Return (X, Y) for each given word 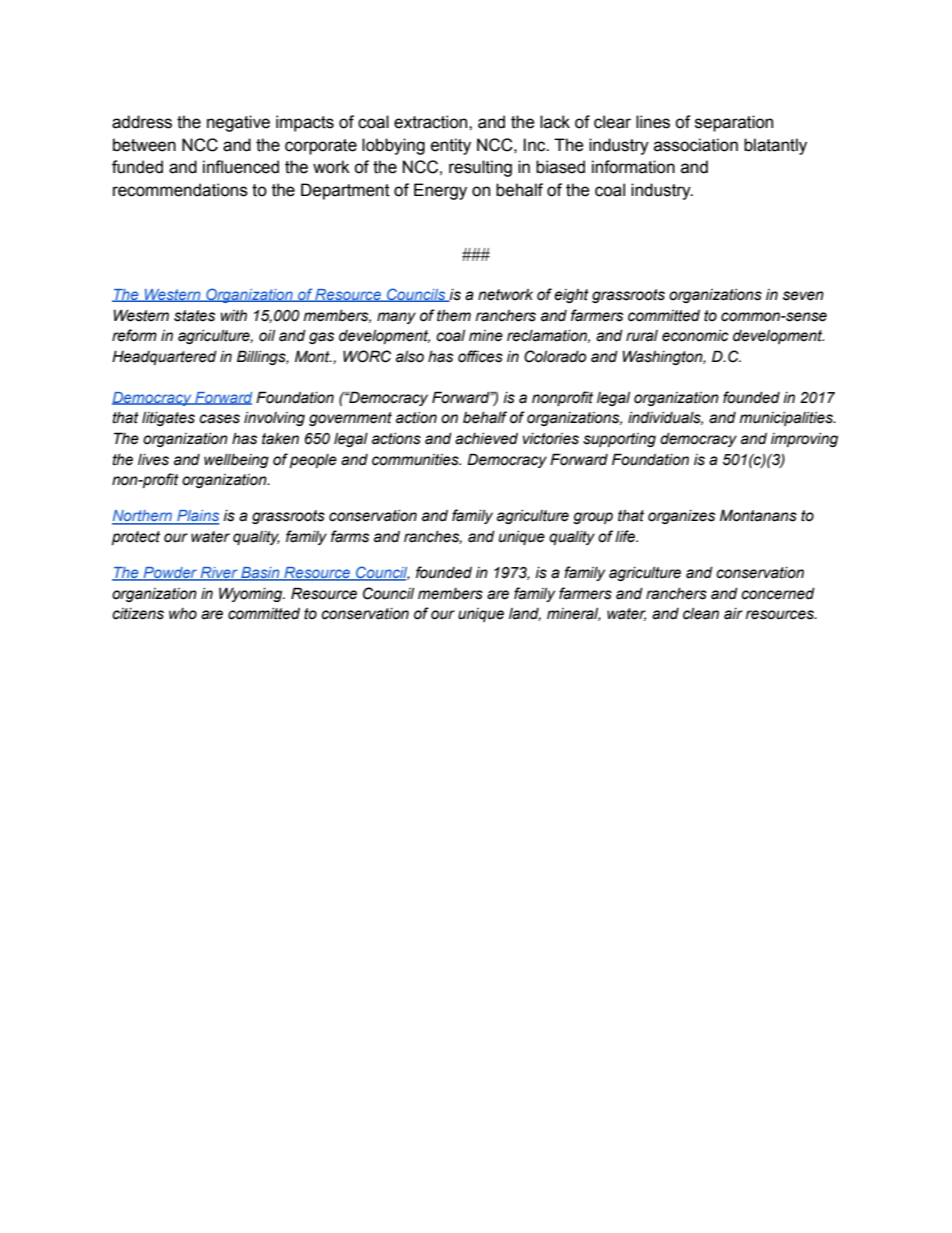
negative (238, 123)
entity (451, 146)
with (234, 316)
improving (804, 440)
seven (803, 296)
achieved (486, 439)
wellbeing (236, 461)
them (454, 316)
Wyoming (252, 594)
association (696, 145)
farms (350, 536)
